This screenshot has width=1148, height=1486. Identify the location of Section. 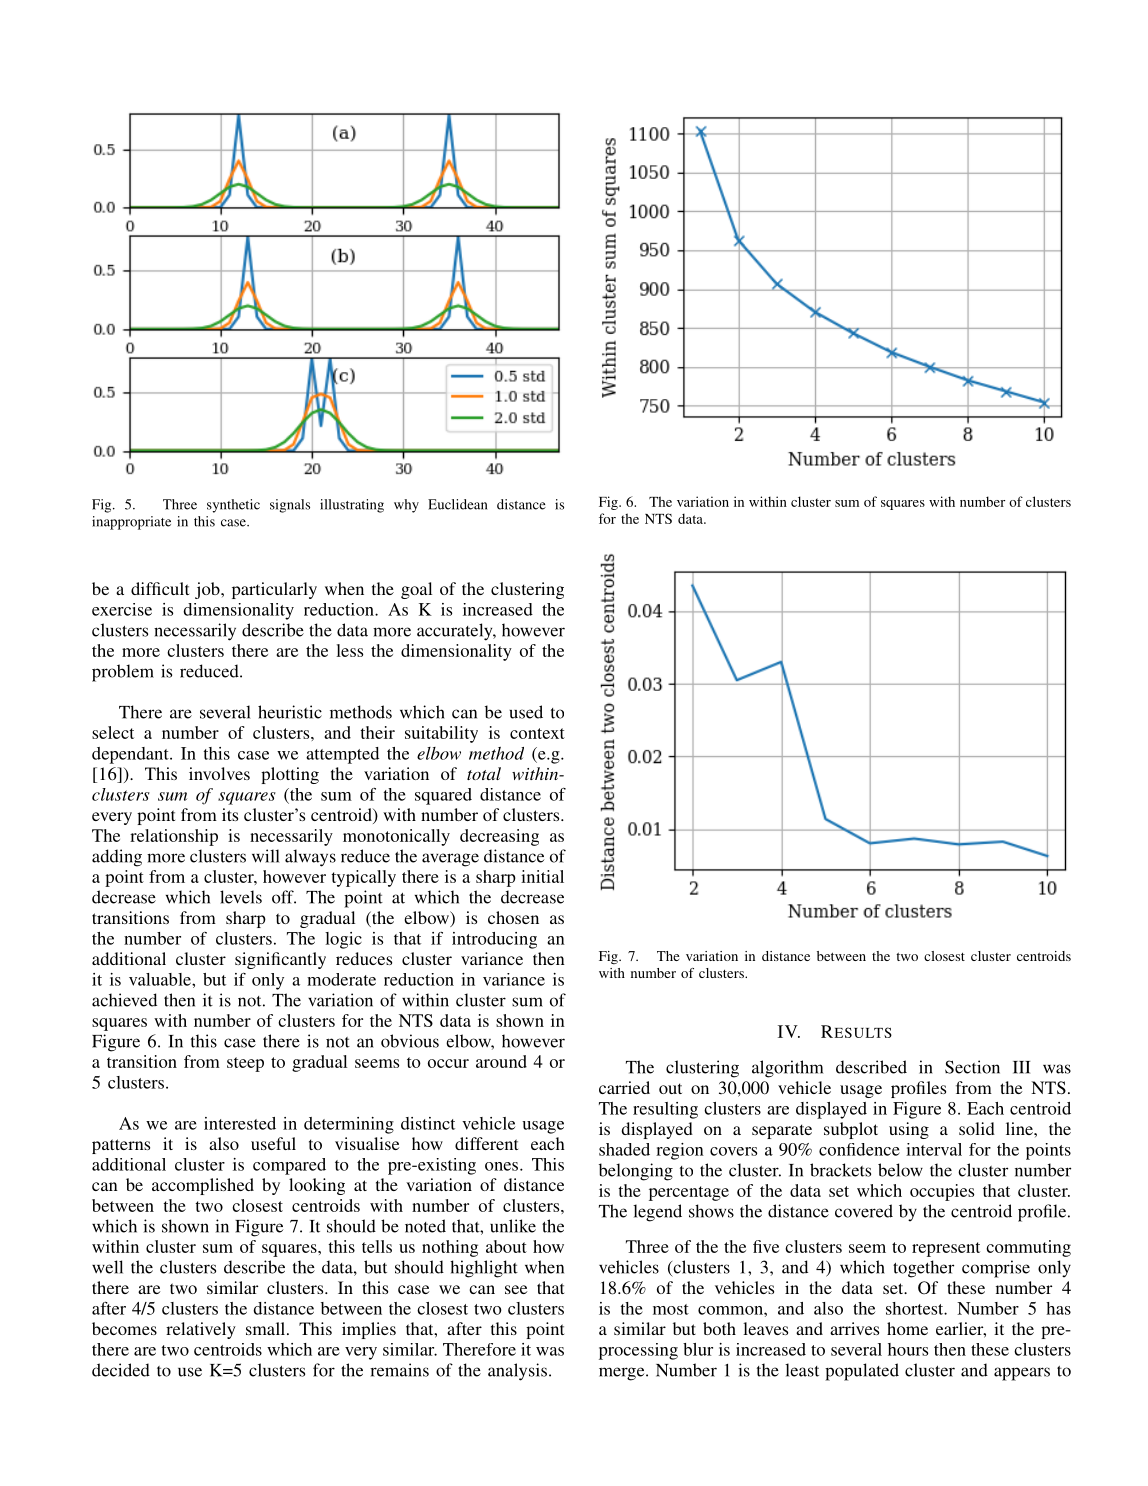
(972, 1067).
